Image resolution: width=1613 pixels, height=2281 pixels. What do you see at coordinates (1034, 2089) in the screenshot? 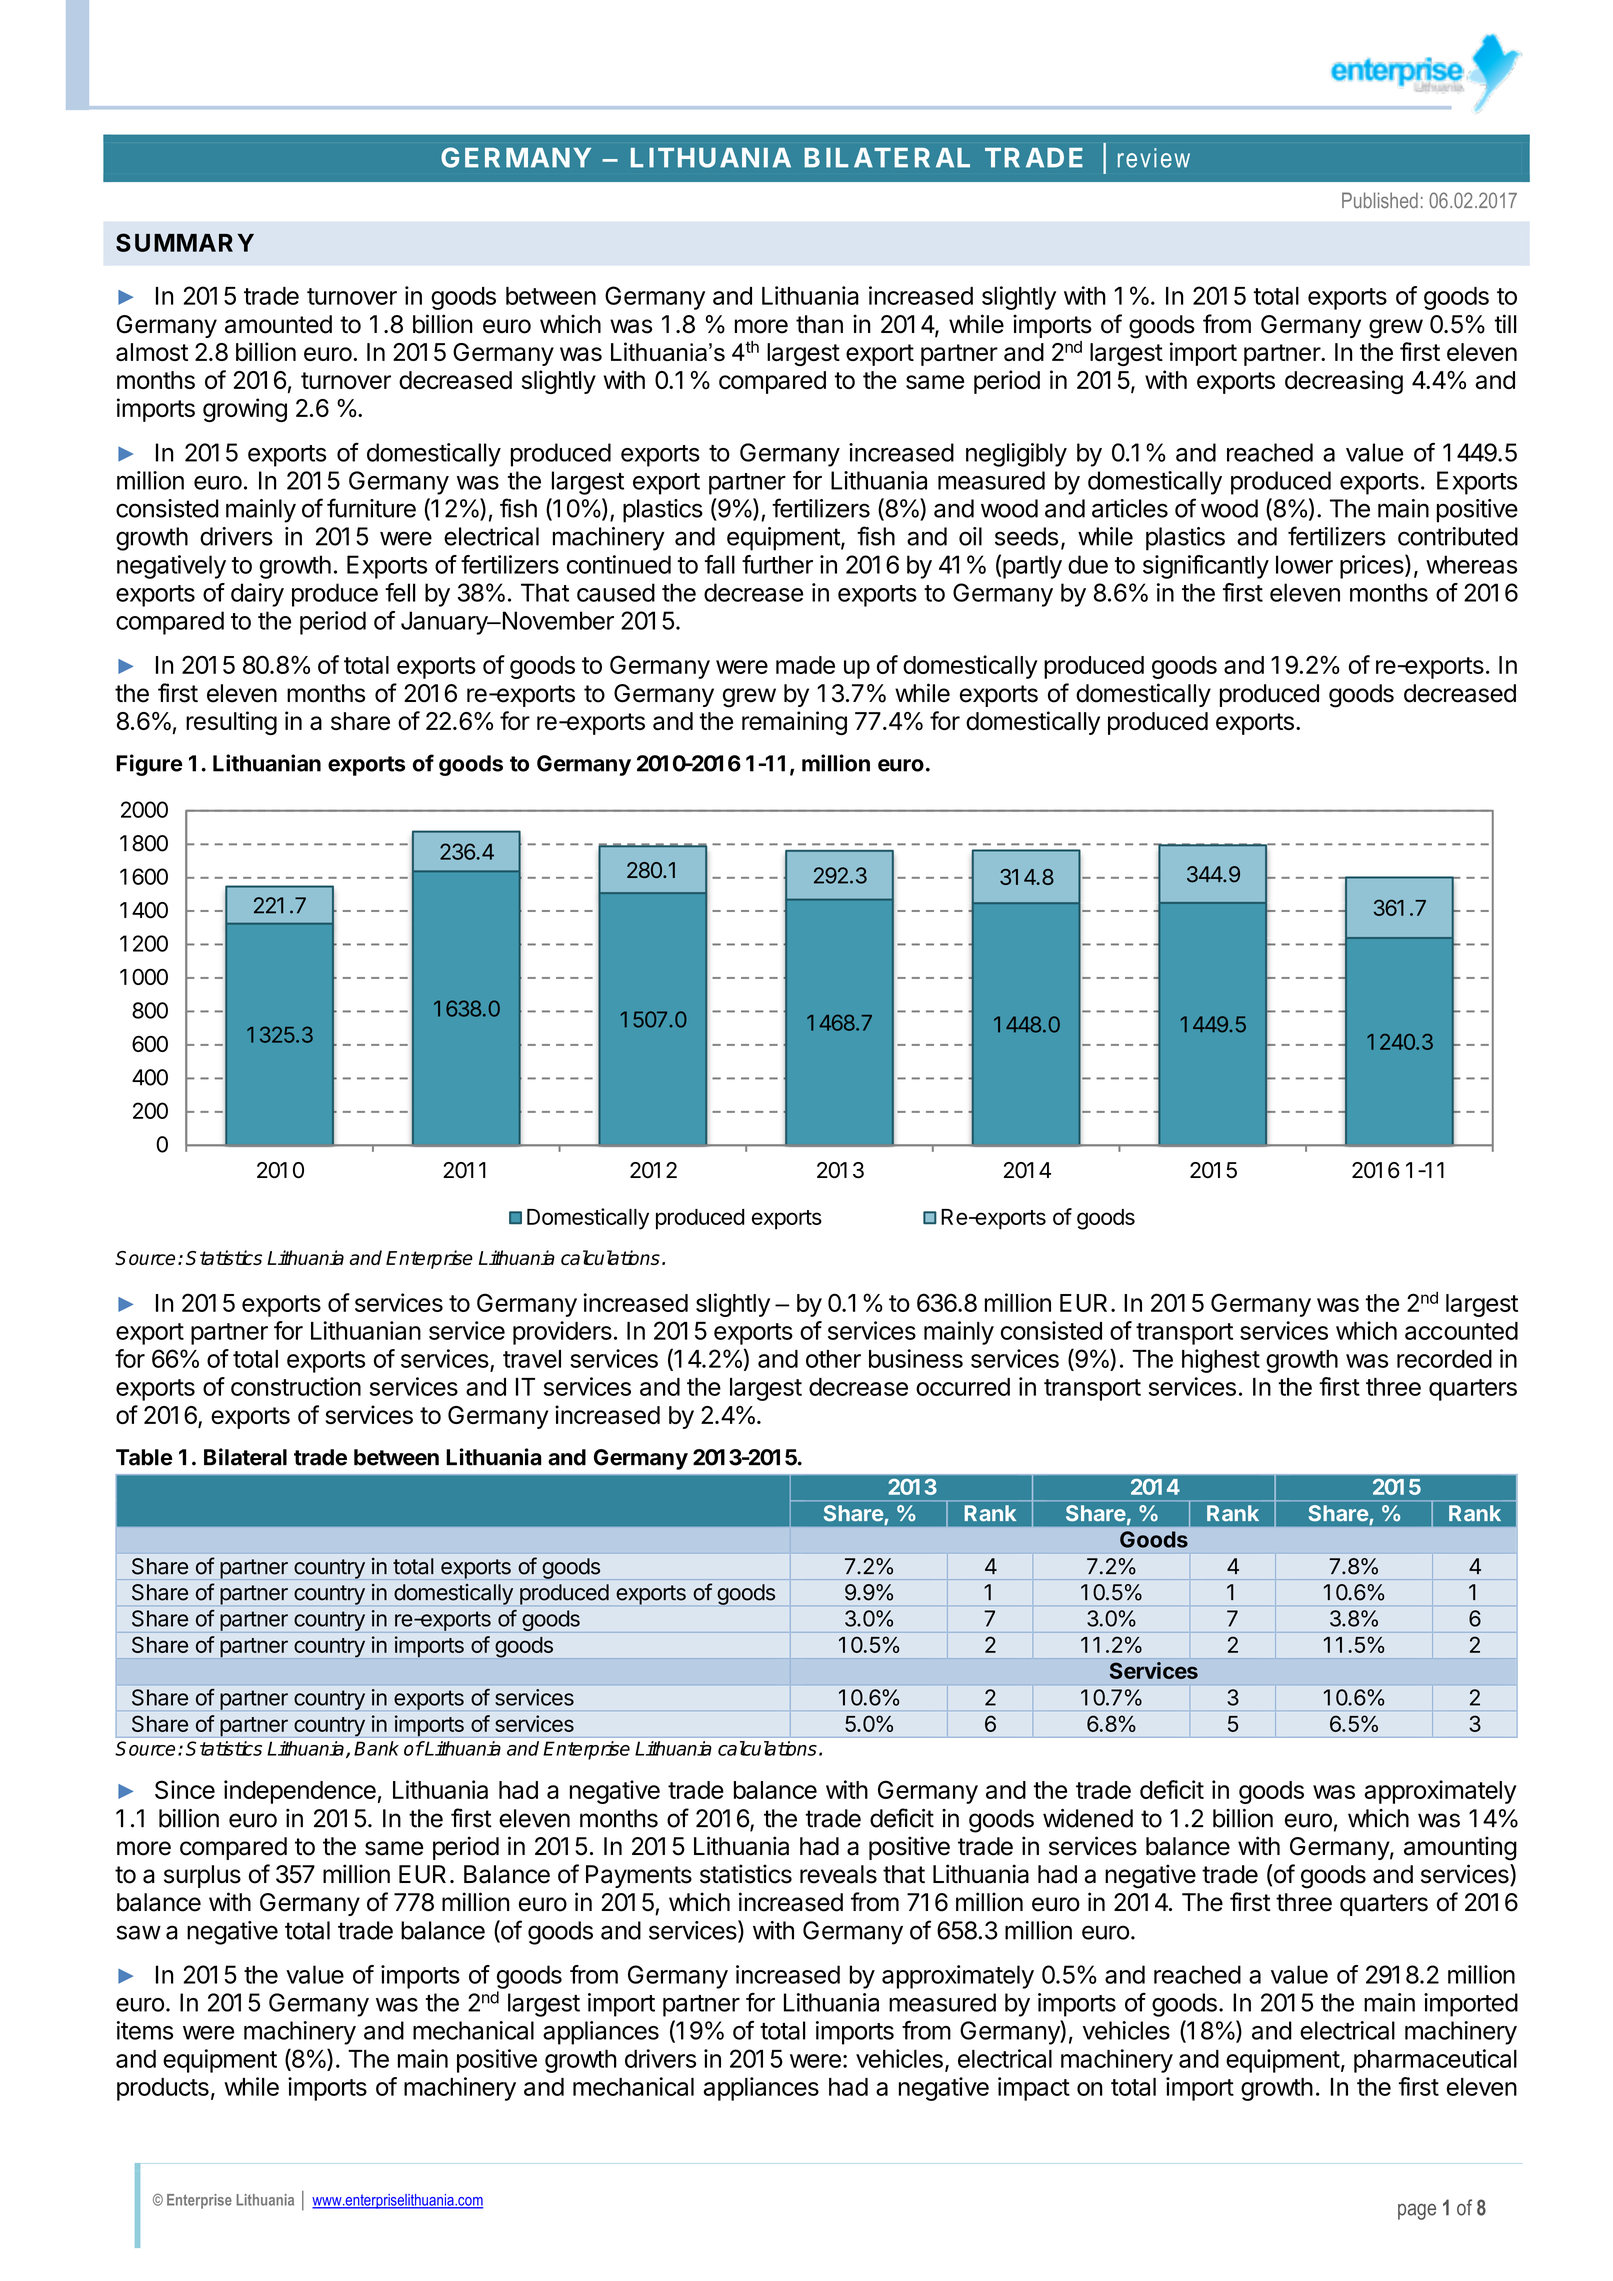
I see `impact` at bounding box center [1034, 2089].
